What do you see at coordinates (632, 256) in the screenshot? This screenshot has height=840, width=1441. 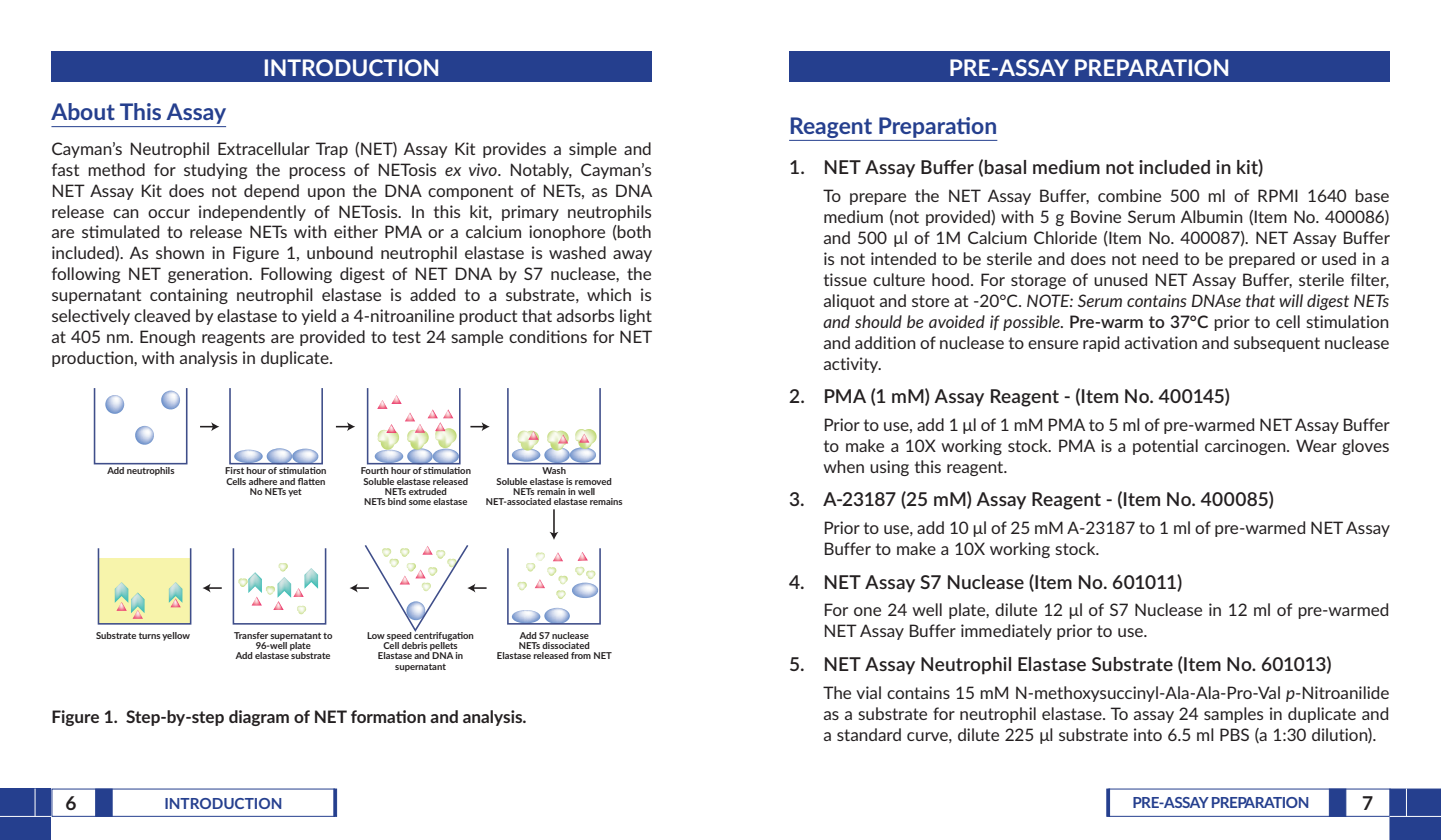 I see `away` at bounding box center [632, 256].
